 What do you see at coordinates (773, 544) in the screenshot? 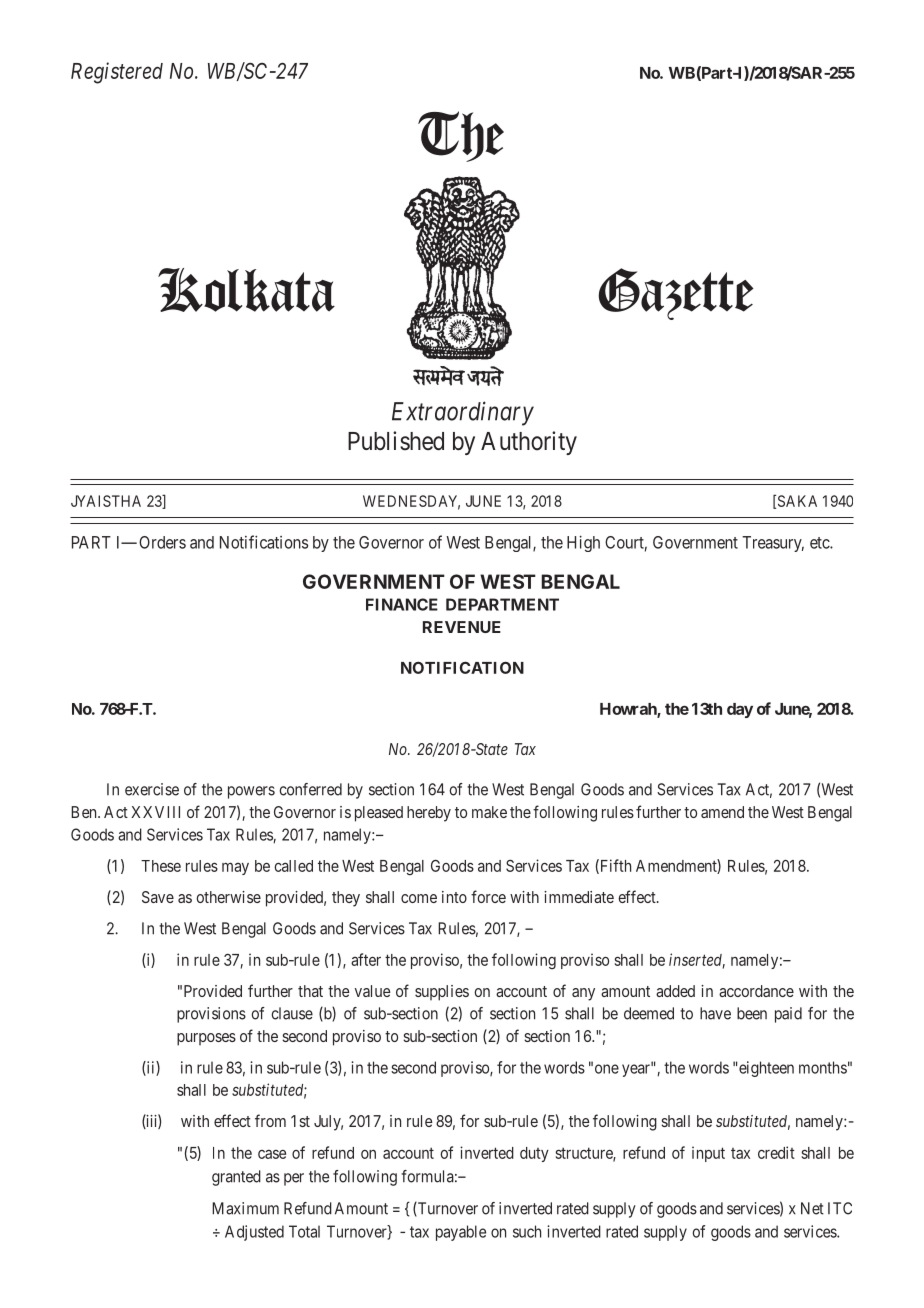
I see `Treasury` at bounding box center [773, 544].
